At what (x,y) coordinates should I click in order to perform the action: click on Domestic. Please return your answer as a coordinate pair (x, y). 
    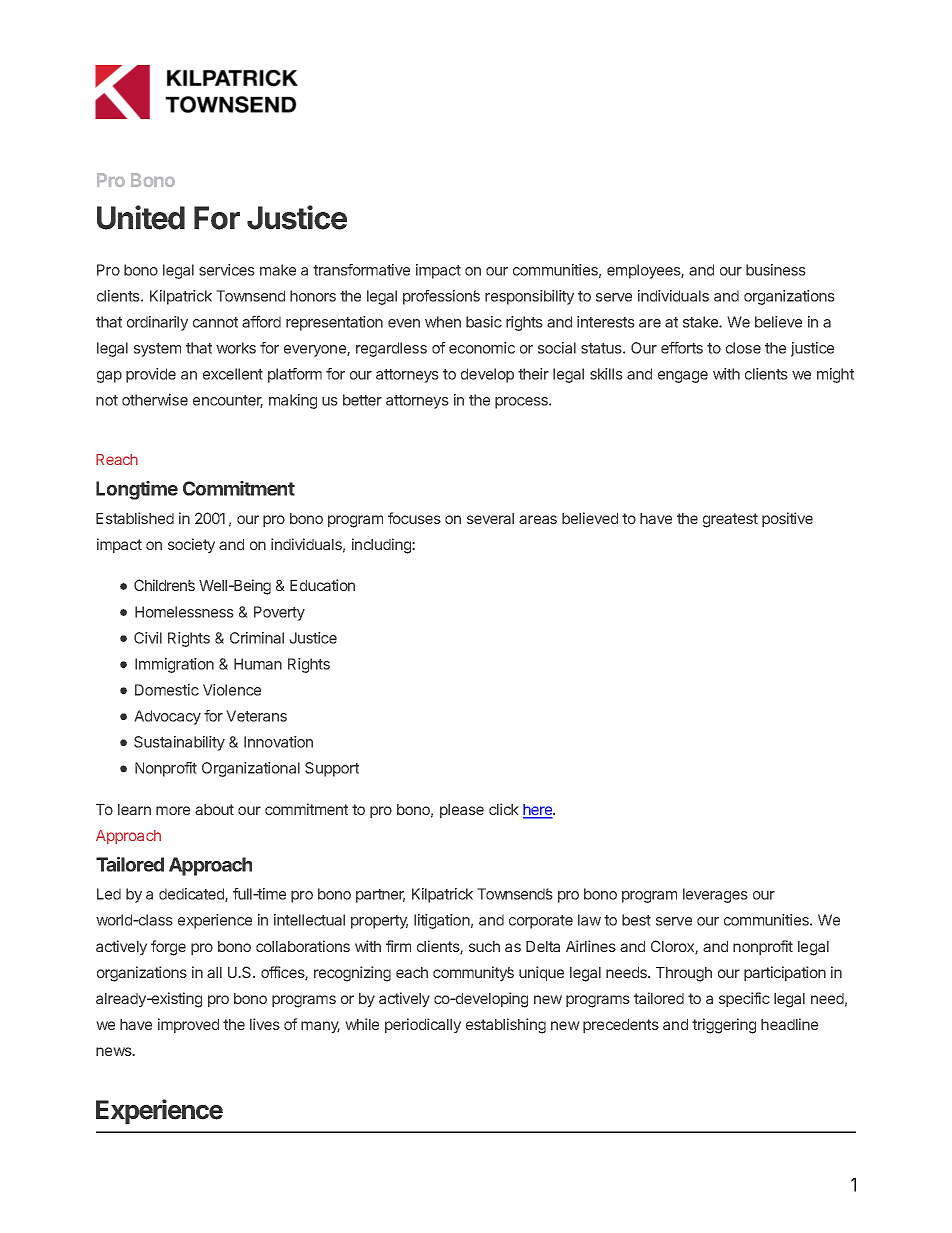
    Looking at the image, I should click on (167, 690).
